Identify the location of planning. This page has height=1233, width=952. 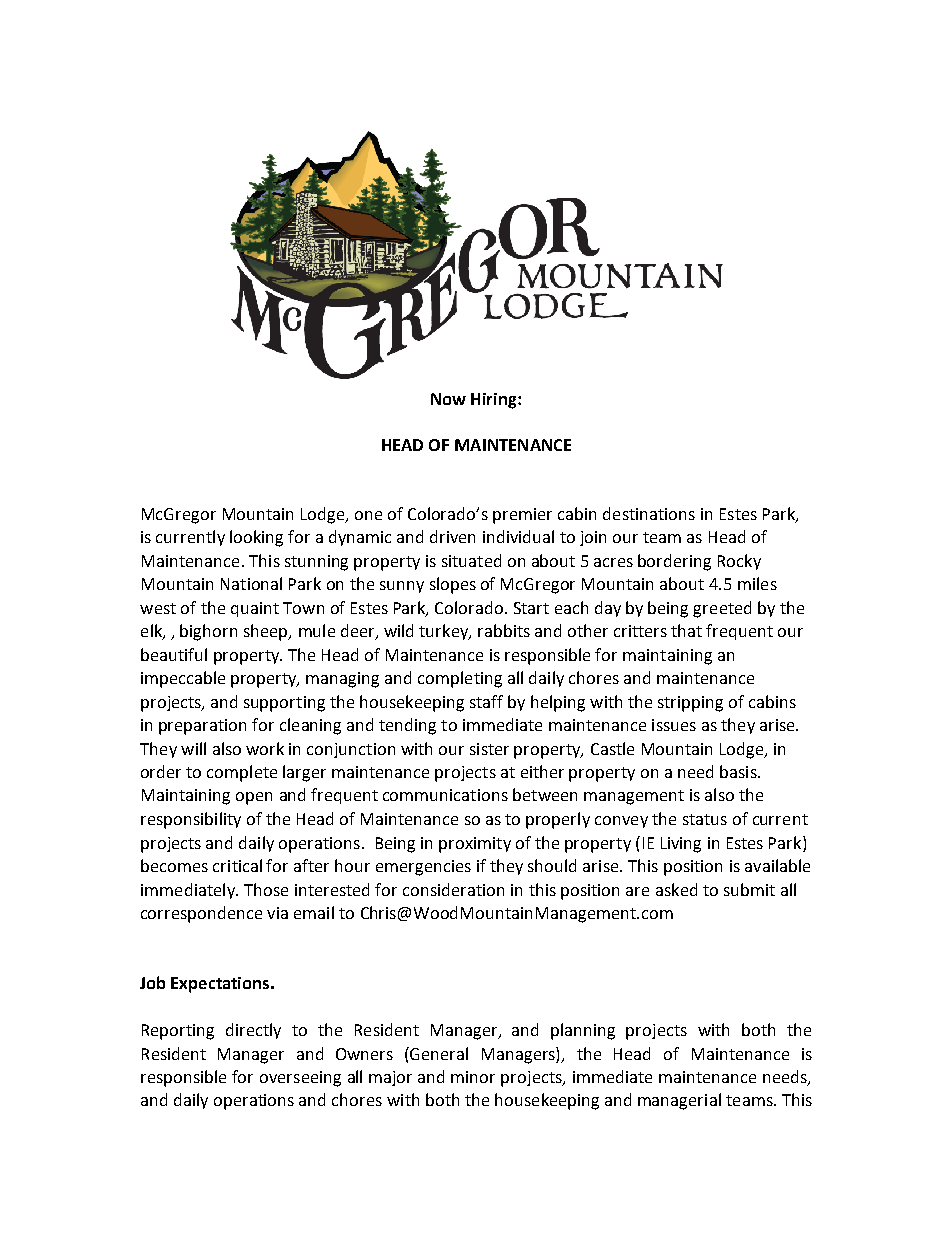
(583, 1031).
